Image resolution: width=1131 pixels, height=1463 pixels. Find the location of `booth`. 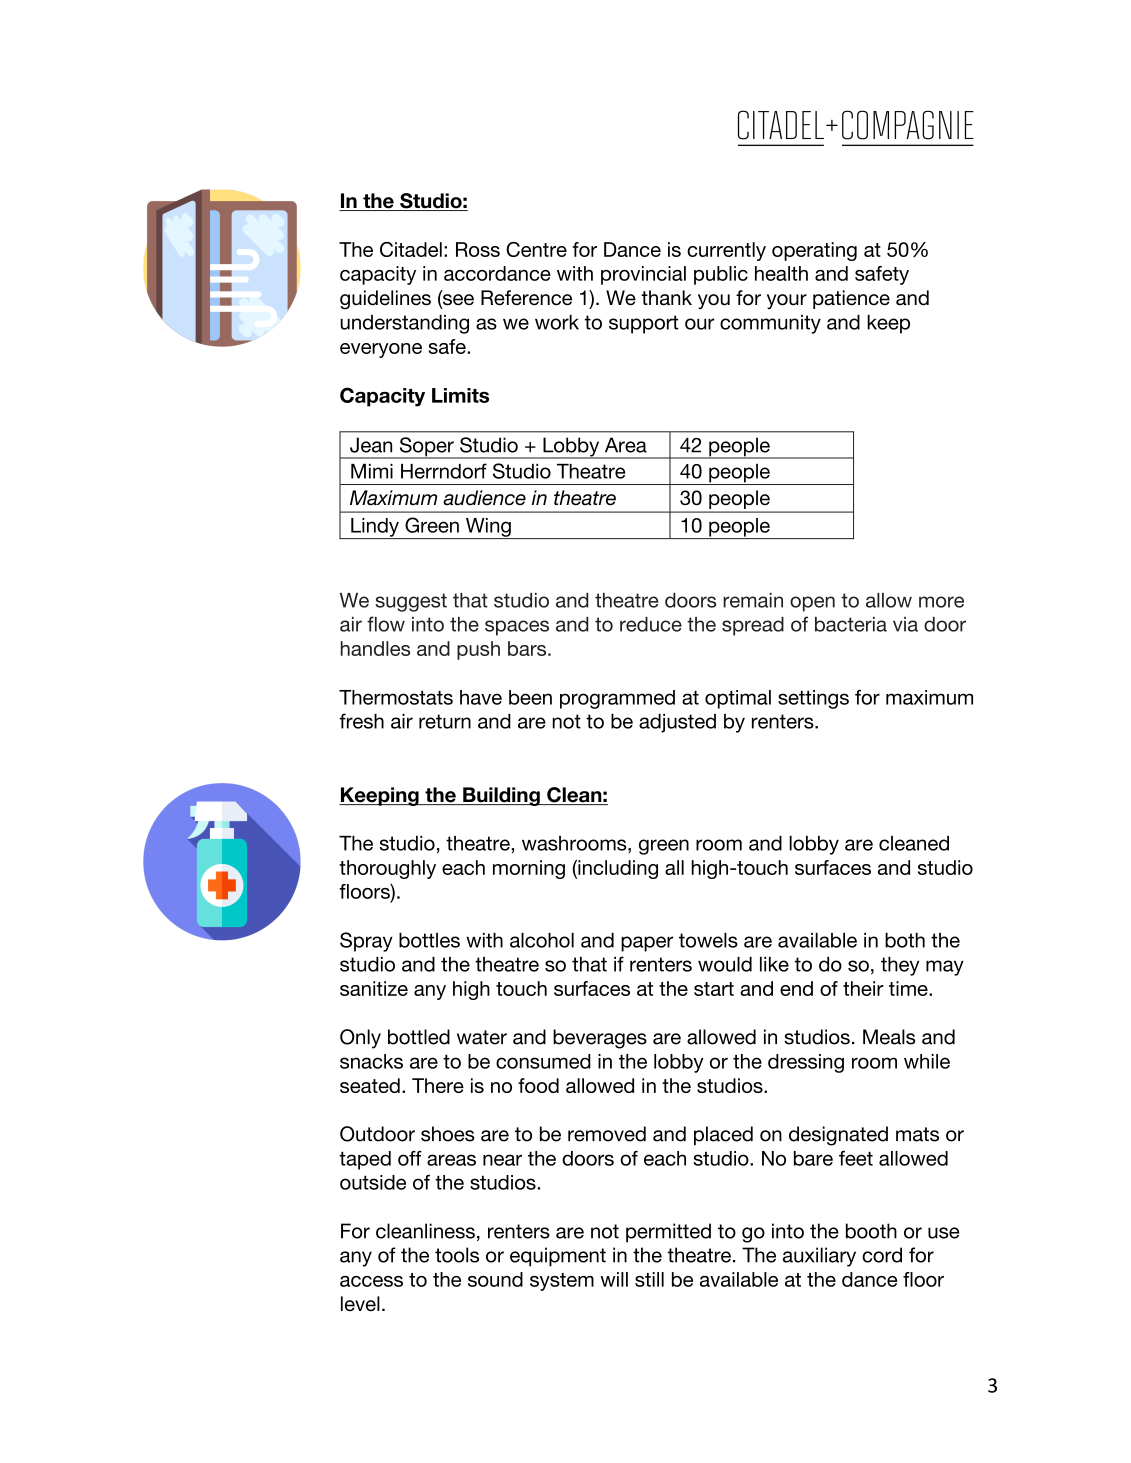

booth is located at coordinates (871, 1231).
